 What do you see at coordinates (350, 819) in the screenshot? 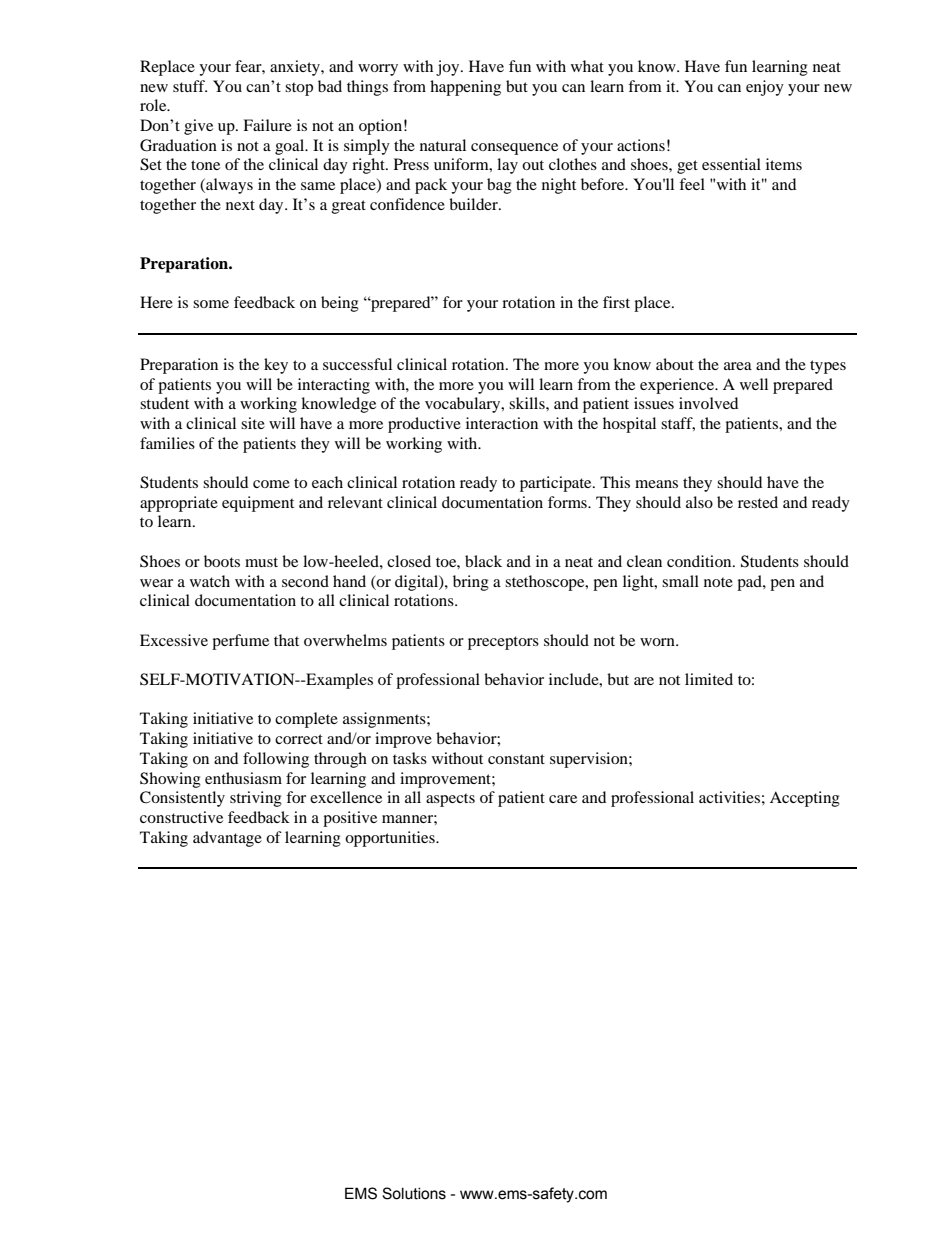
I see `positive` at bounding box center [350, 819].
